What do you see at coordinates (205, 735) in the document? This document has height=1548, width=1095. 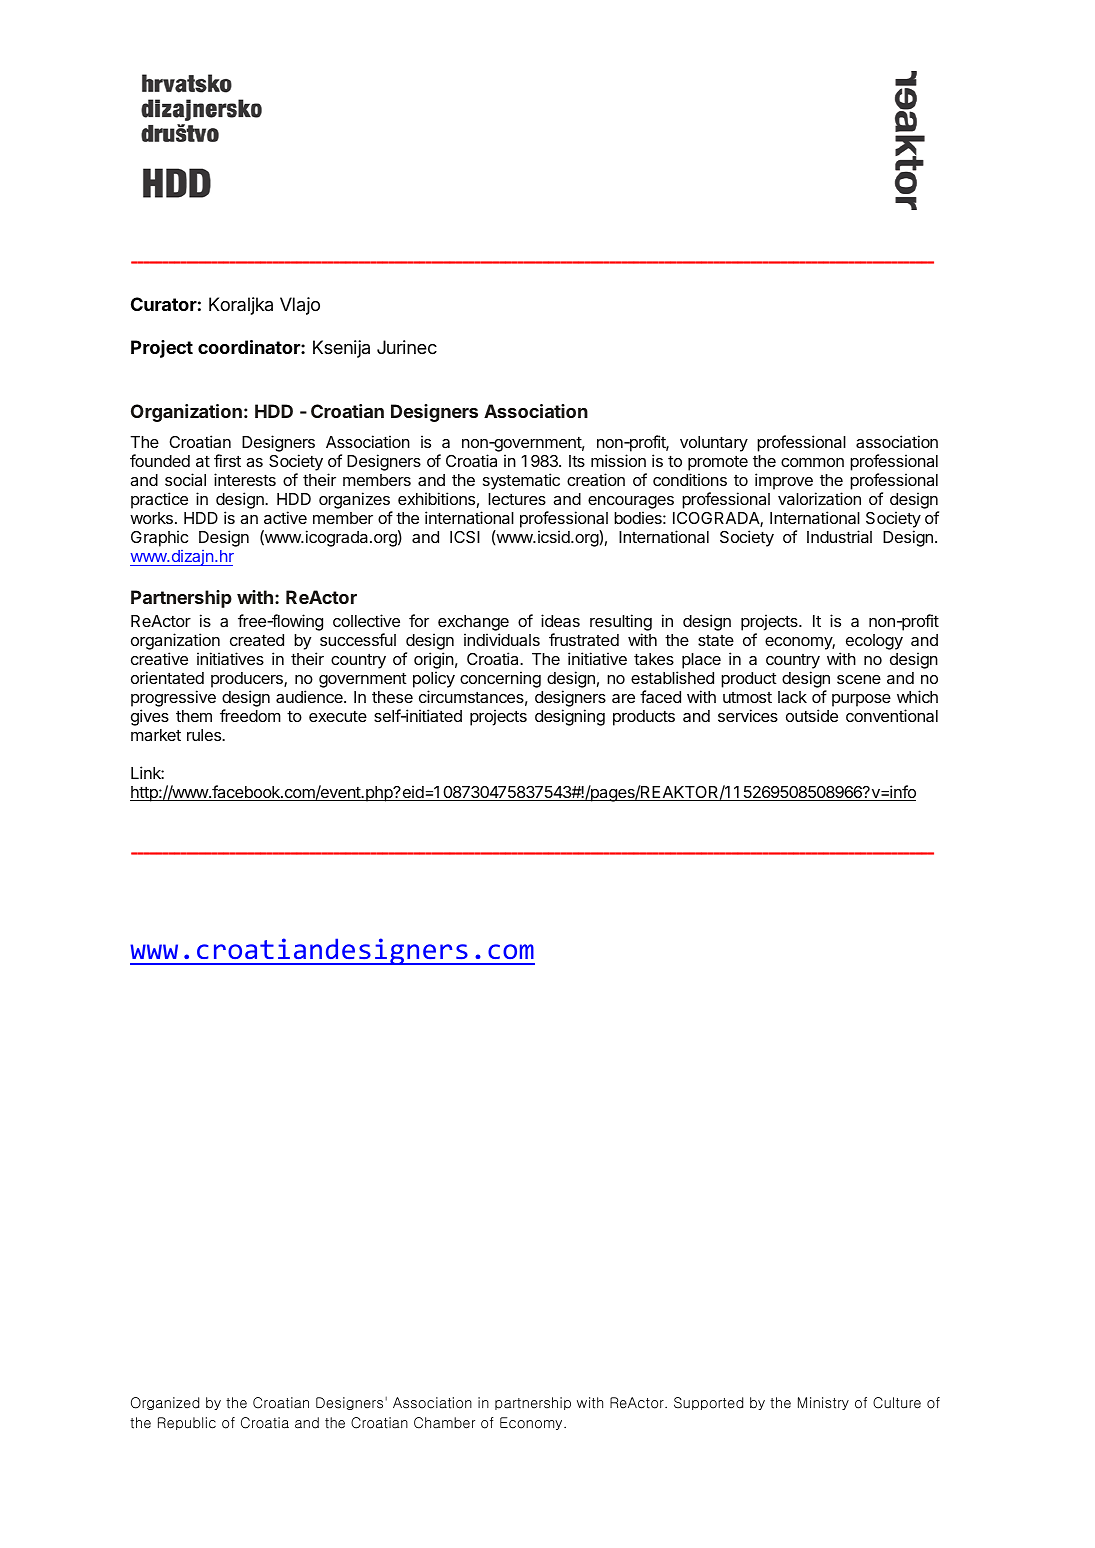 I see `rules` at bounding box center [205, 735].
